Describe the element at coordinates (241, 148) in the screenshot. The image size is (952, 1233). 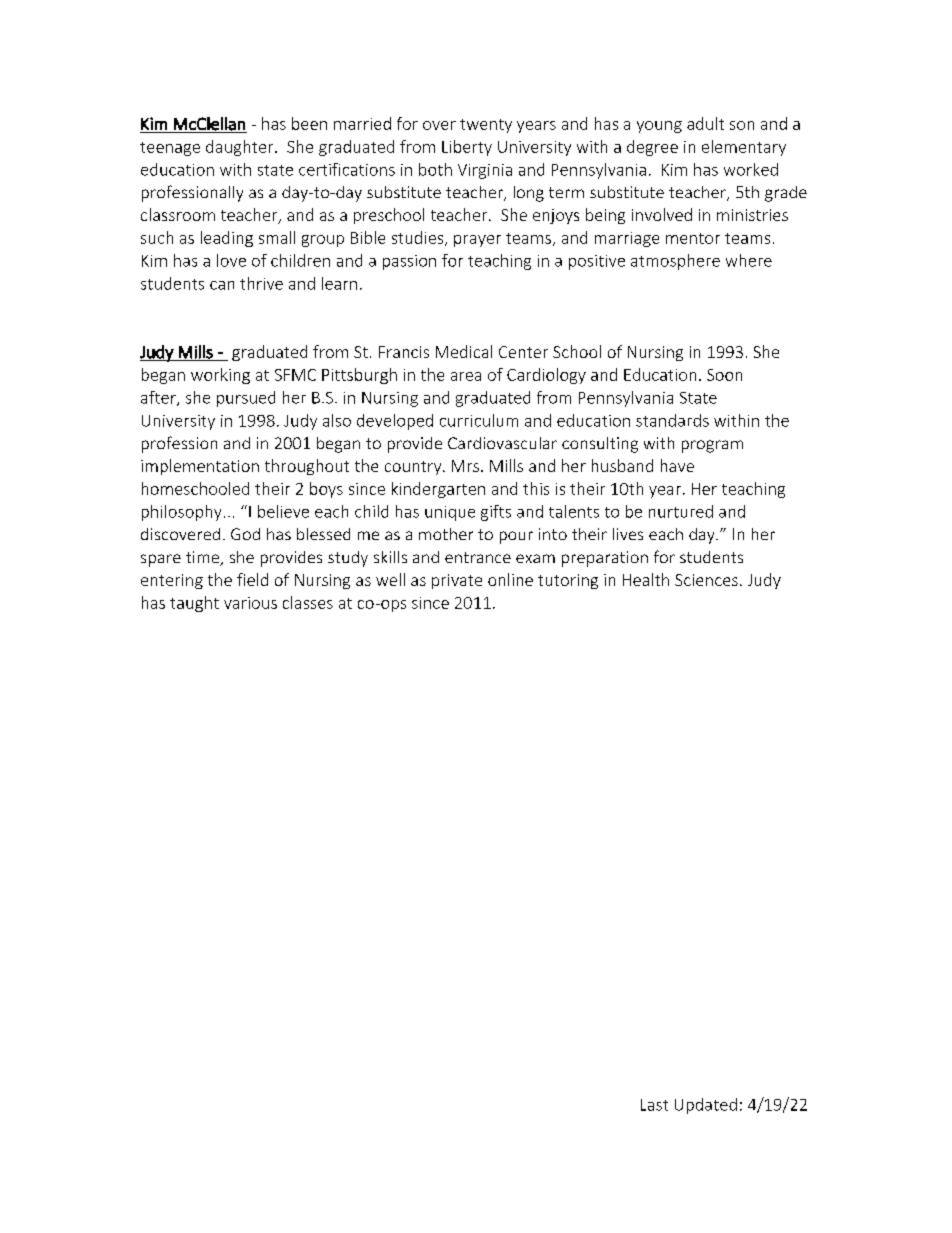
I see `daughter` at that location.
